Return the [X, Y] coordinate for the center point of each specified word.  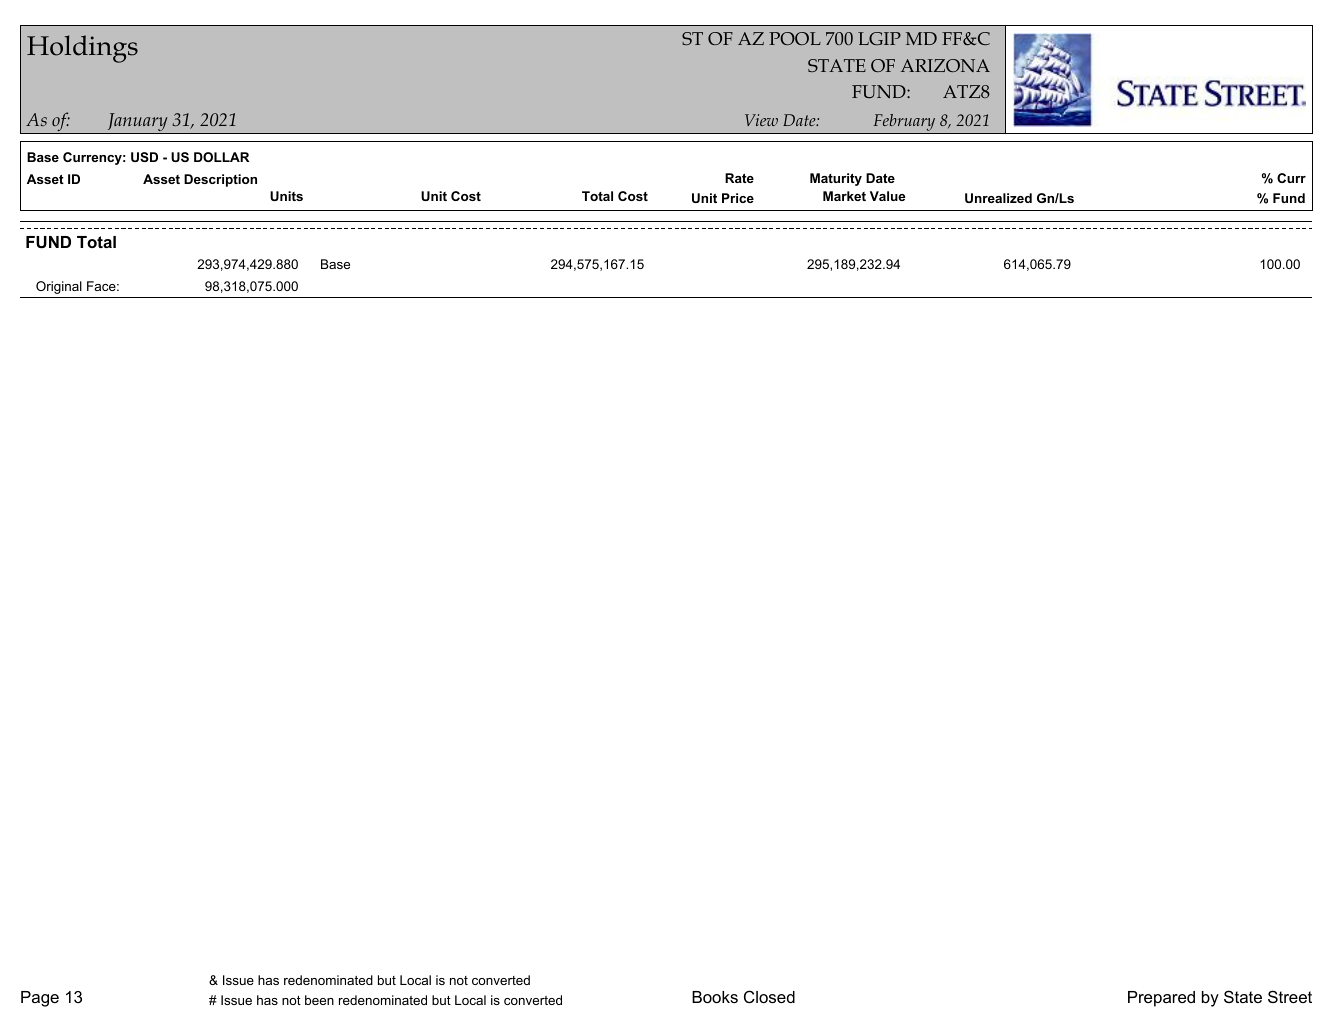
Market [844, 196]
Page [40, 999]
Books [715, 997]
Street [1290, 996]
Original [59, 287]
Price [738, 198]
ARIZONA [945, 65]
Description [220, 180]
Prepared [1161, 999]
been [319, 1000]
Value [887, 196]
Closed [769, 996]
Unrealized [998, 198]
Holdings [82, 49]
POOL [795, 38]
